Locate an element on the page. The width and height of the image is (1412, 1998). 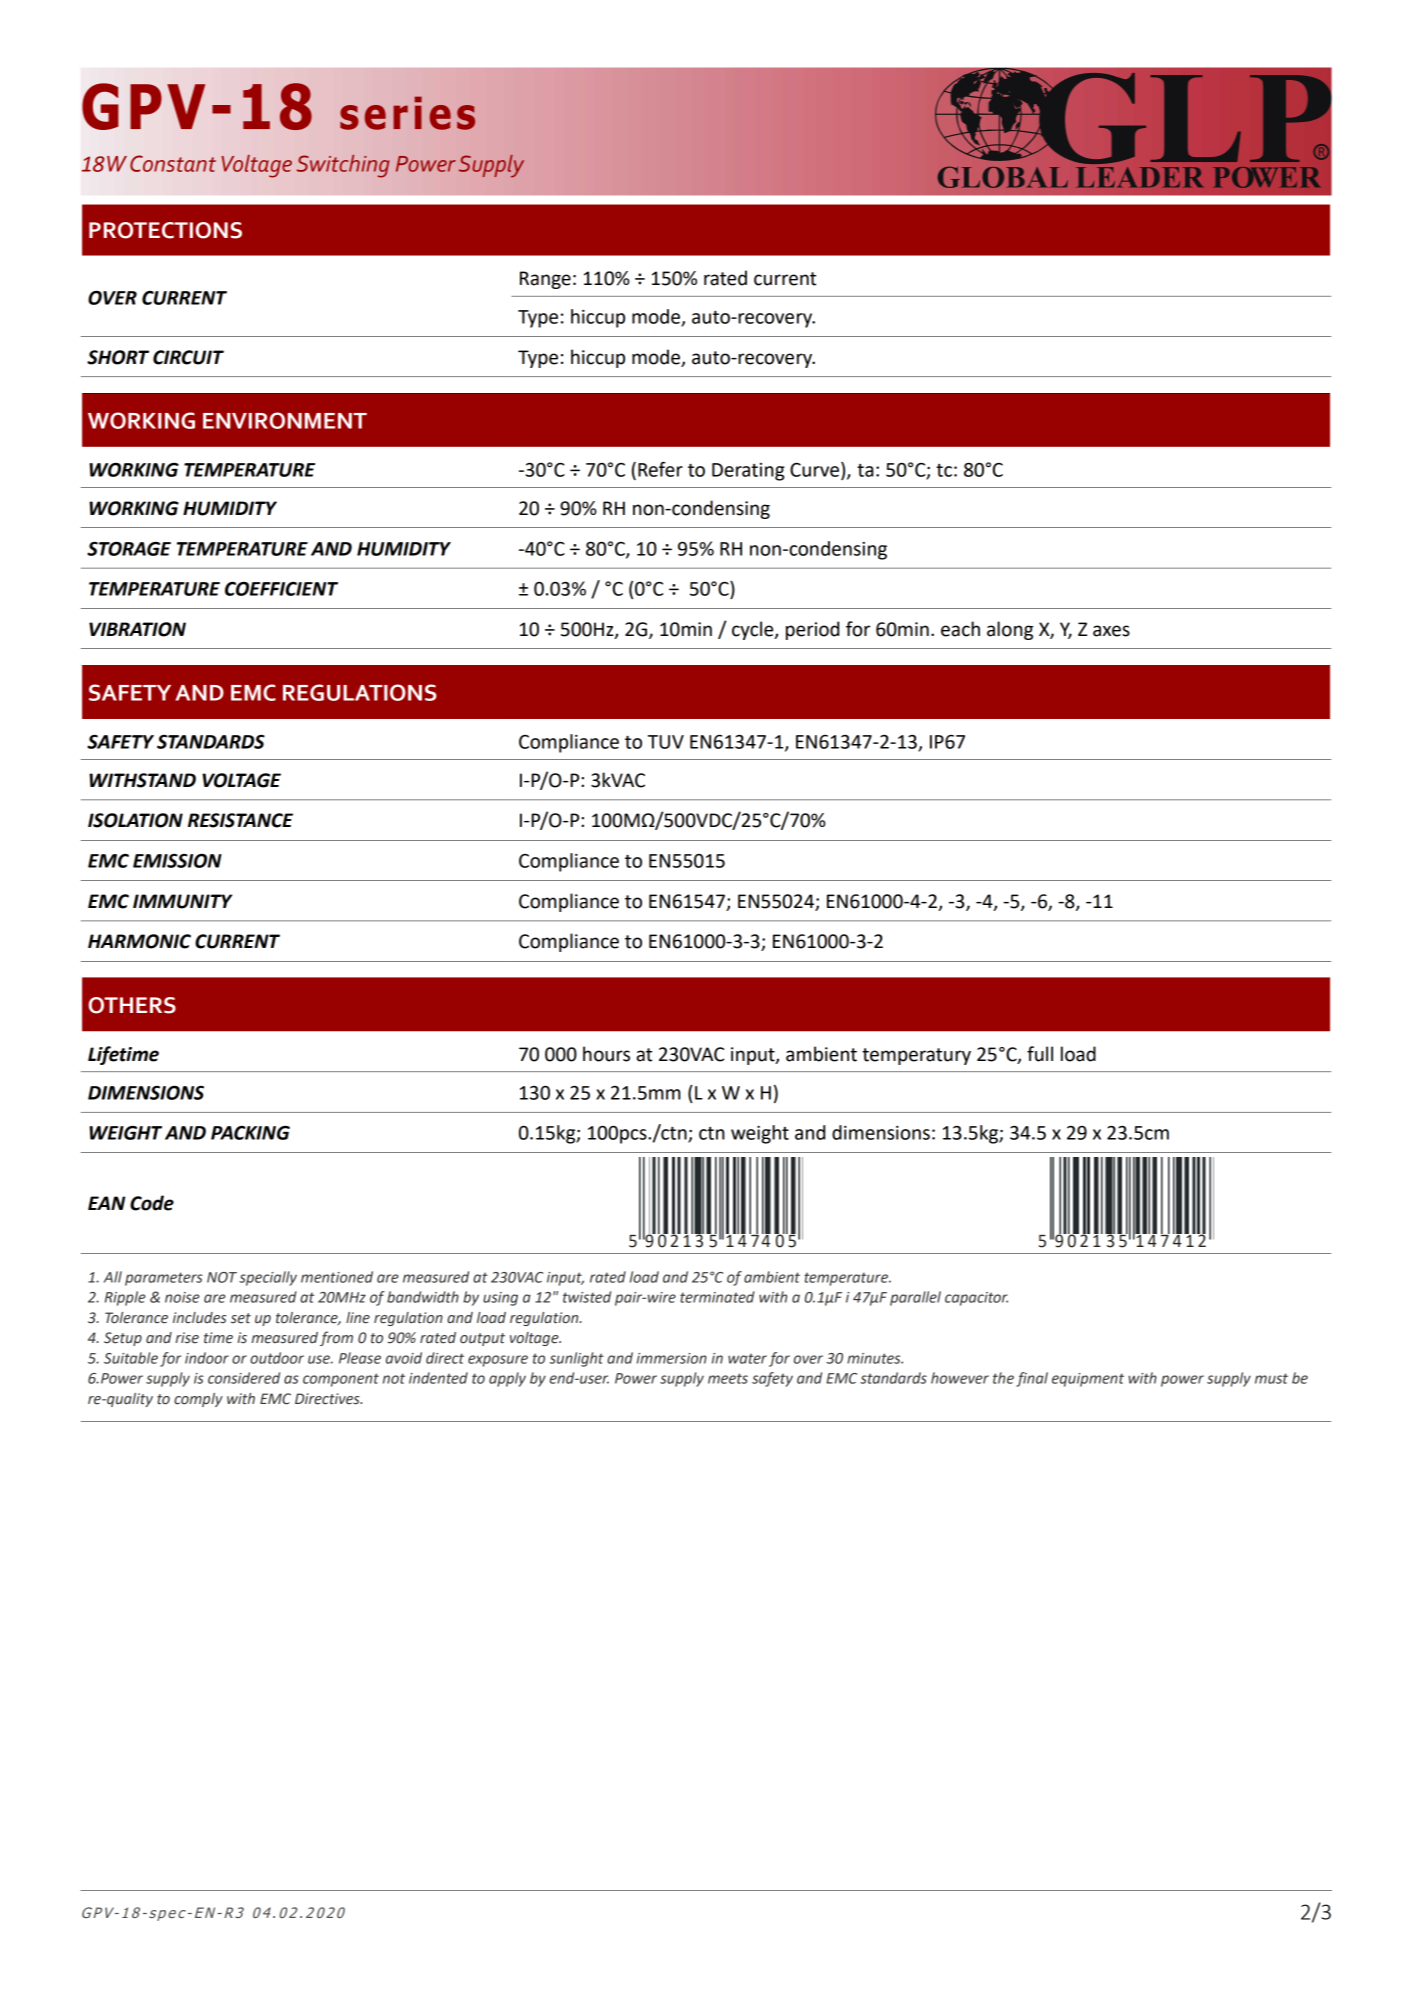
Curve is located at coordinates (814, 470).
